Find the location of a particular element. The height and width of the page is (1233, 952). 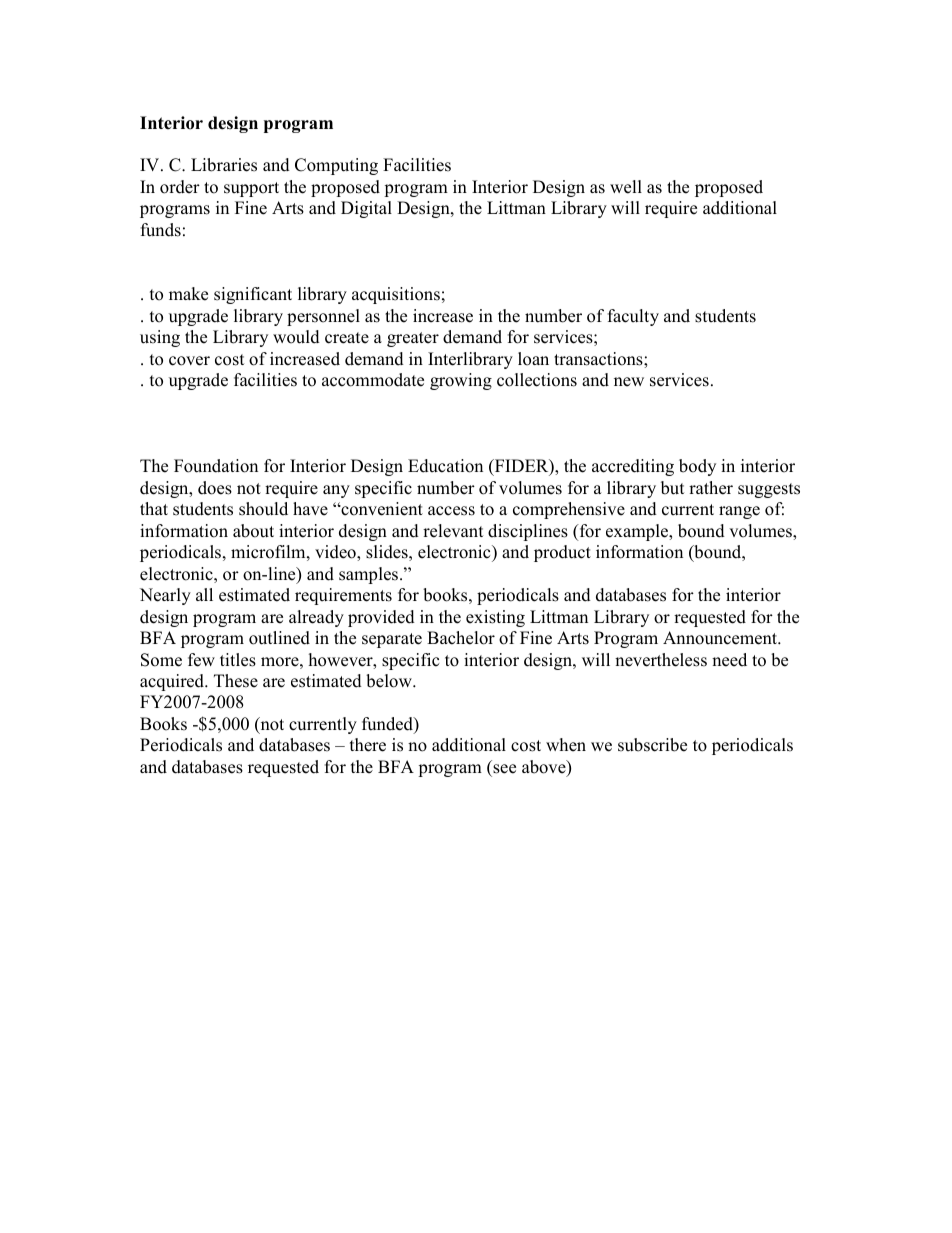

relevant is located at coordinates (453, 531).
